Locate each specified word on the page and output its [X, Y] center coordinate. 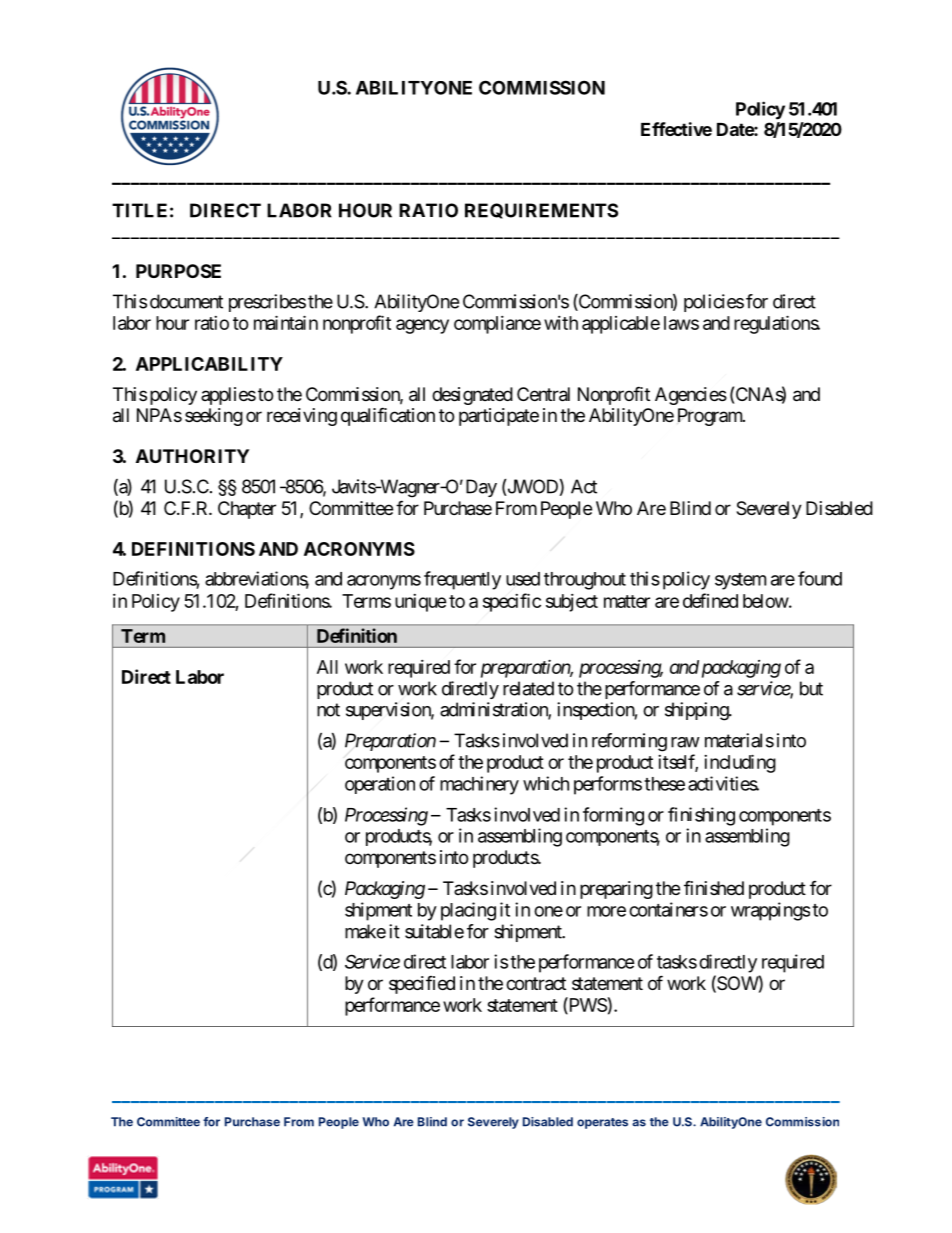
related [528, 688]
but [811, 688]
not [328, 710]
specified [422, 985]
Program [711, 417]
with [561, 323]
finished [714, 888]
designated [472, 396]
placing [468, 911]
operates [602, 1123]
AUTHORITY [192, 456]
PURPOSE [178, 271]
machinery [479, 785]
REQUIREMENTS [541, 211]
